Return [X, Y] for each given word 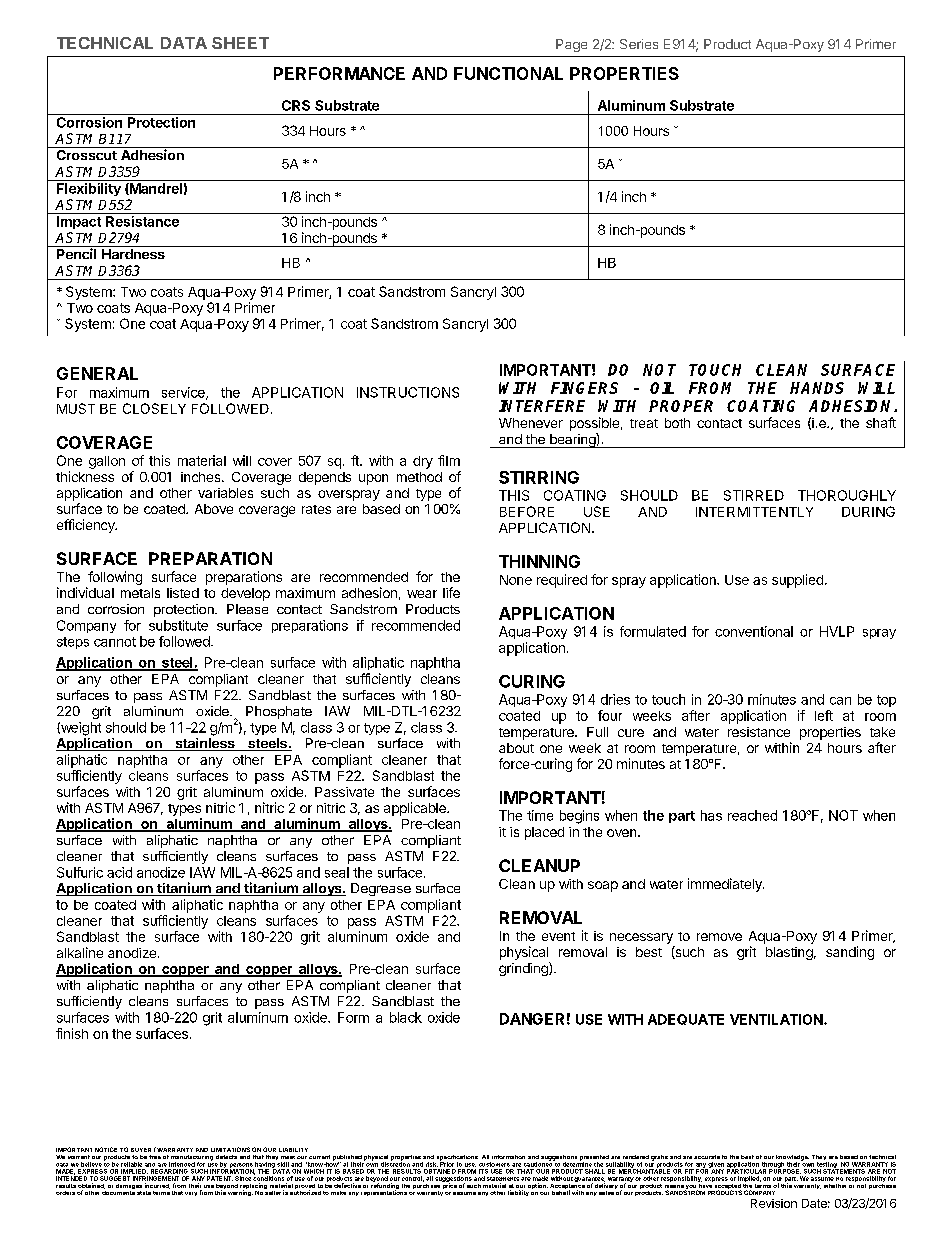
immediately [726, 885]
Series [639, 44]
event [558, 936]
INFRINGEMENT [156, 1178]
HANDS [817, 388]
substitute [178, 625]
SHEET [240, 43]
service [184, 393]
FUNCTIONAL [508, 73]
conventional [754, 631]
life [451, 592]
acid [119, 872]
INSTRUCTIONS [408, 392]
